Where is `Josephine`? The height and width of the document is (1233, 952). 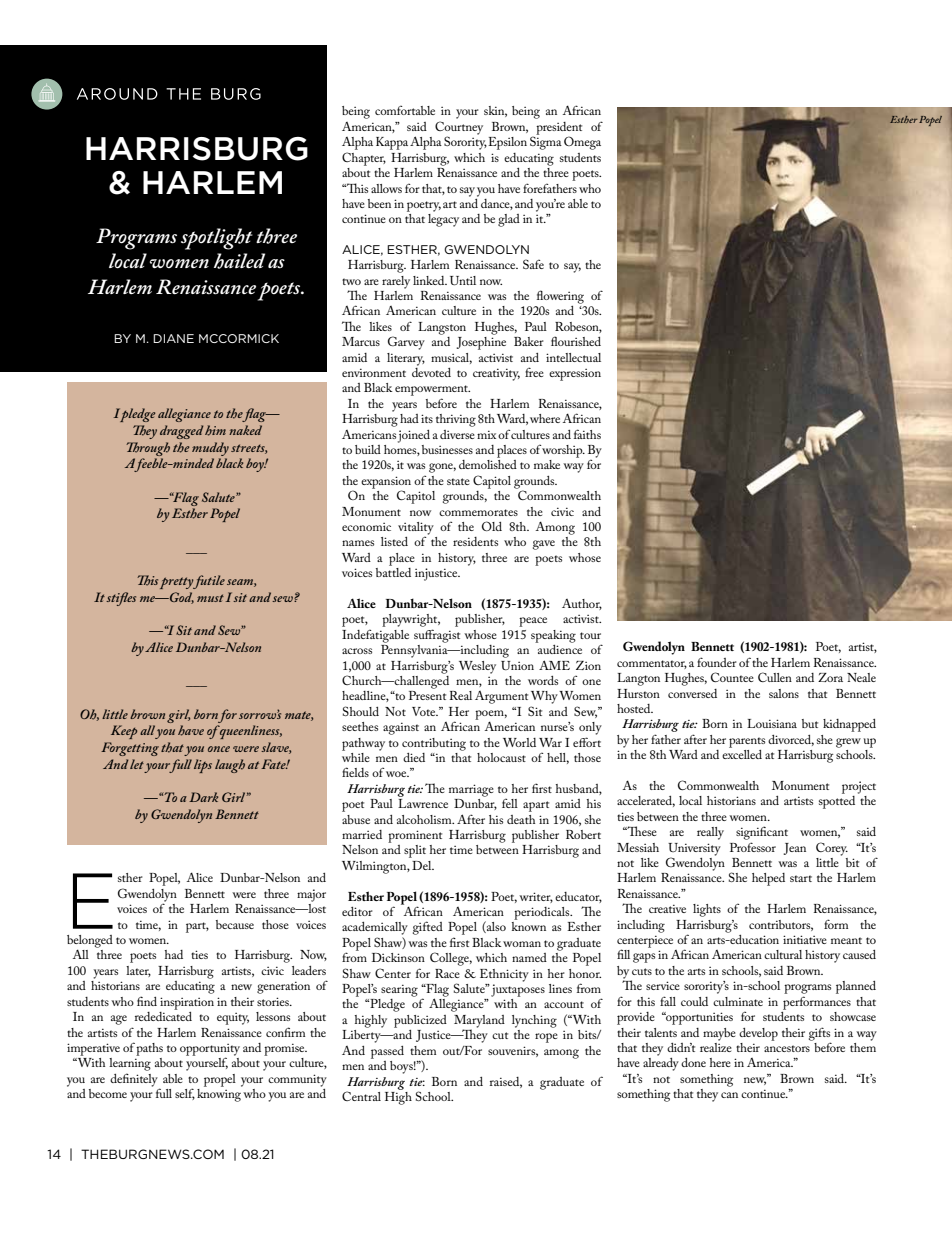 Josephine is located at coordinates (481, 342).
